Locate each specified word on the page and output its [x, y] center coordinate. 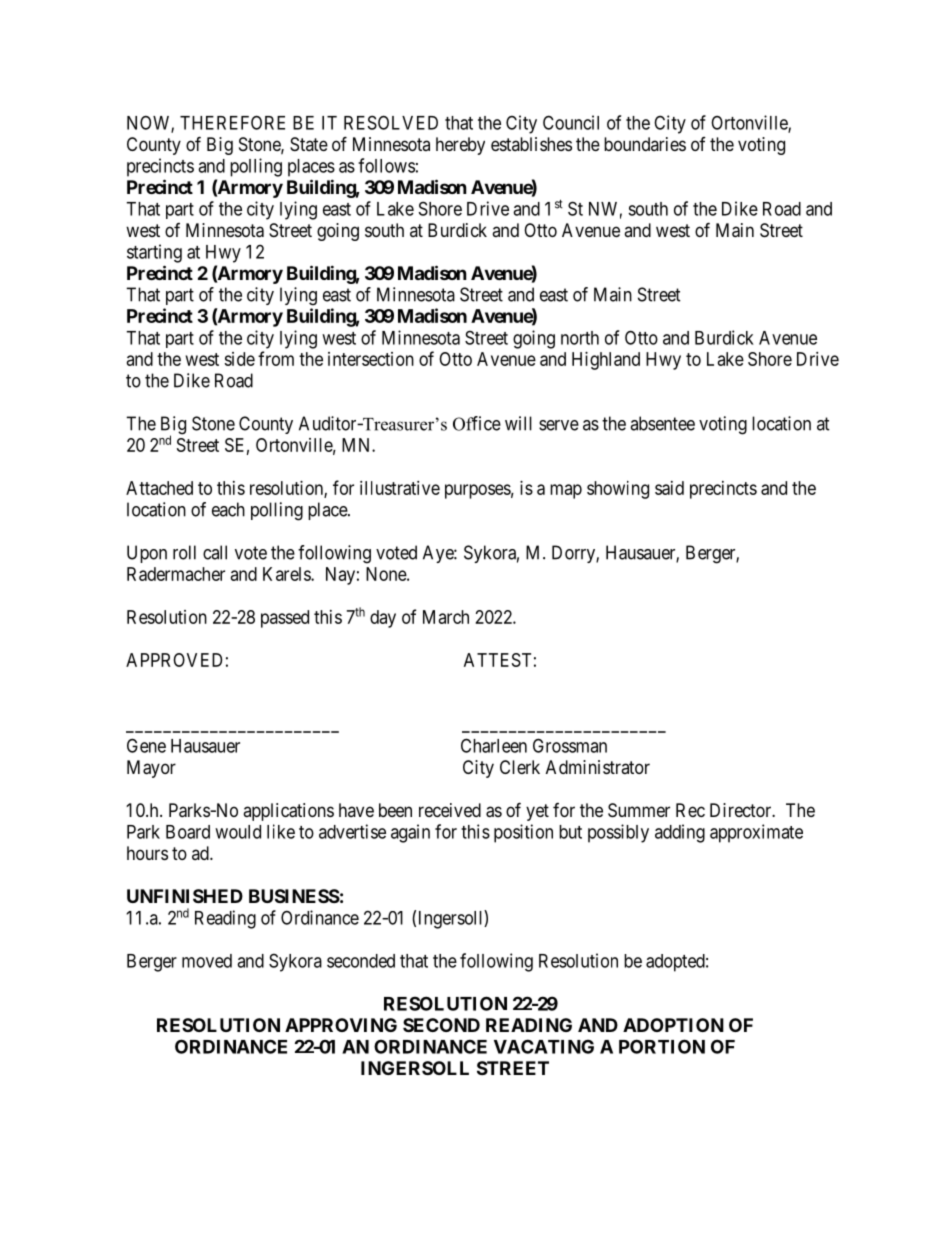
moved [207, 961]
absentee [662, 423]
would [238, 832]
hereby [460, 146]
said [669, 488]
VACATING [544, 1046]
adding [680, 833]
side [239, 359]
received [450, 810]
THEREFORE [232, 122]
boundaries [645, 144]
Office [477, 423]
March [446, 617]
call [215, 552]
